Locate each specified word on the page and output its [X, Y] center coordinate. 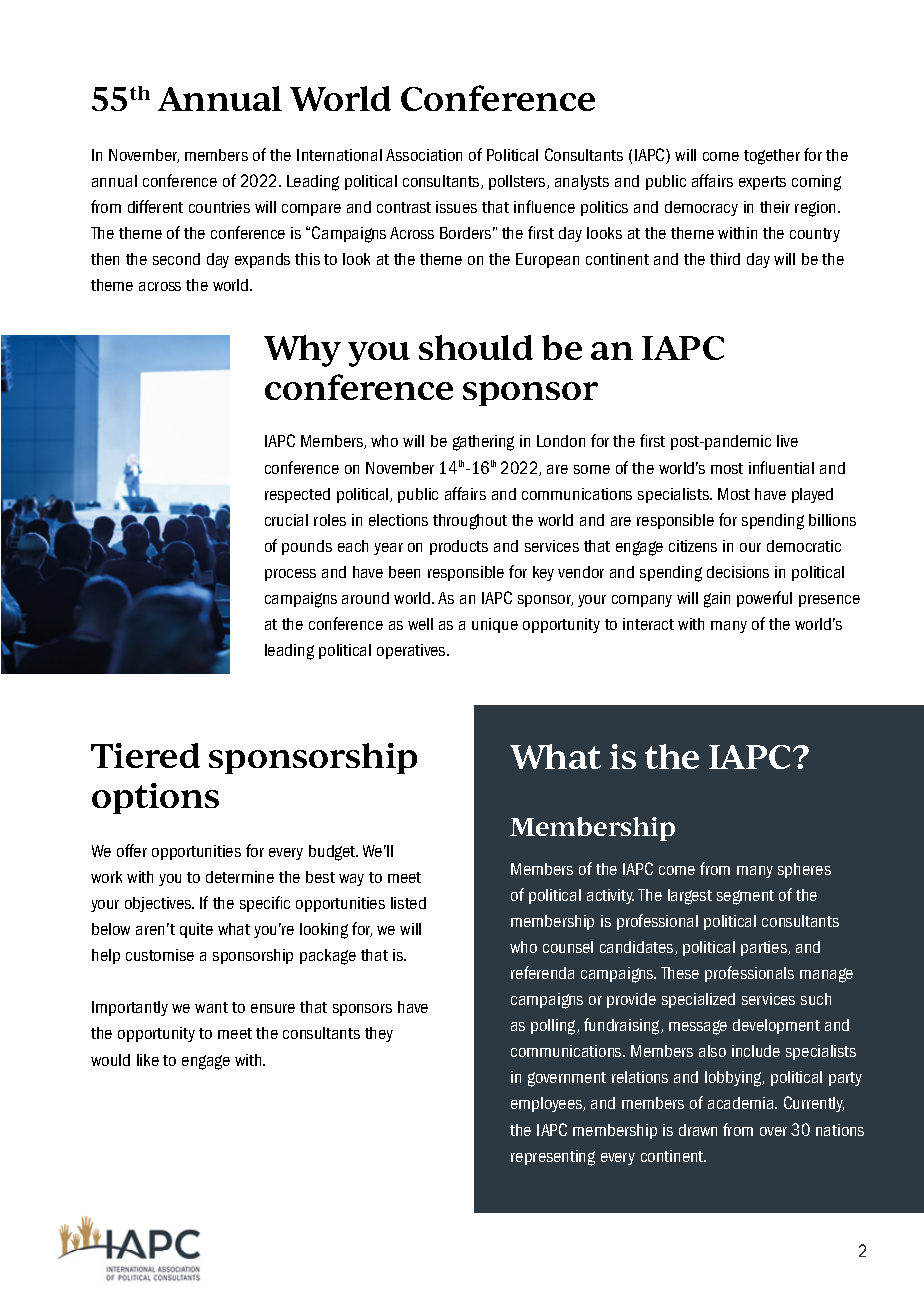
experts [762, 183]
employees [548, 1104]
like [148, 1060]
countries [219, 207]
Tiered [145, 755]
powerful [764, 599]
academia [742, 1103]
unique [495, 625]
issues [456, 207]
